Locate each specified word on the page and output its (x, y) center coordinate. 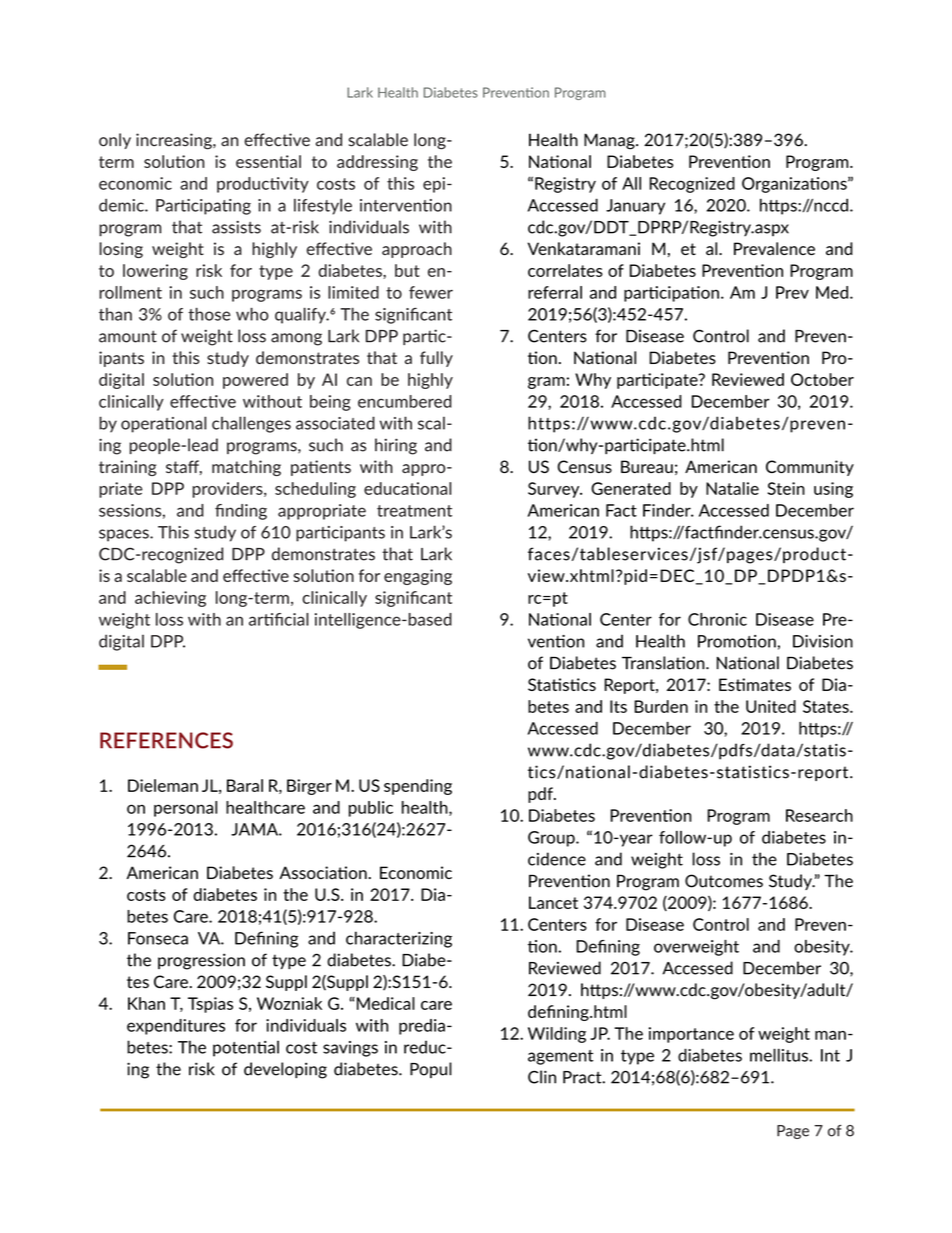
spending (418, 787)
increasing (175, 141)
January (635, 207)
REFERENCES (166, 740)
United (771, 706)
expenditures (176, 1027)
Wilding (557, 1035)
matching (246, 468)
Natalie (732, 488)
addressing (377, 163)
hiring (396, 446)
